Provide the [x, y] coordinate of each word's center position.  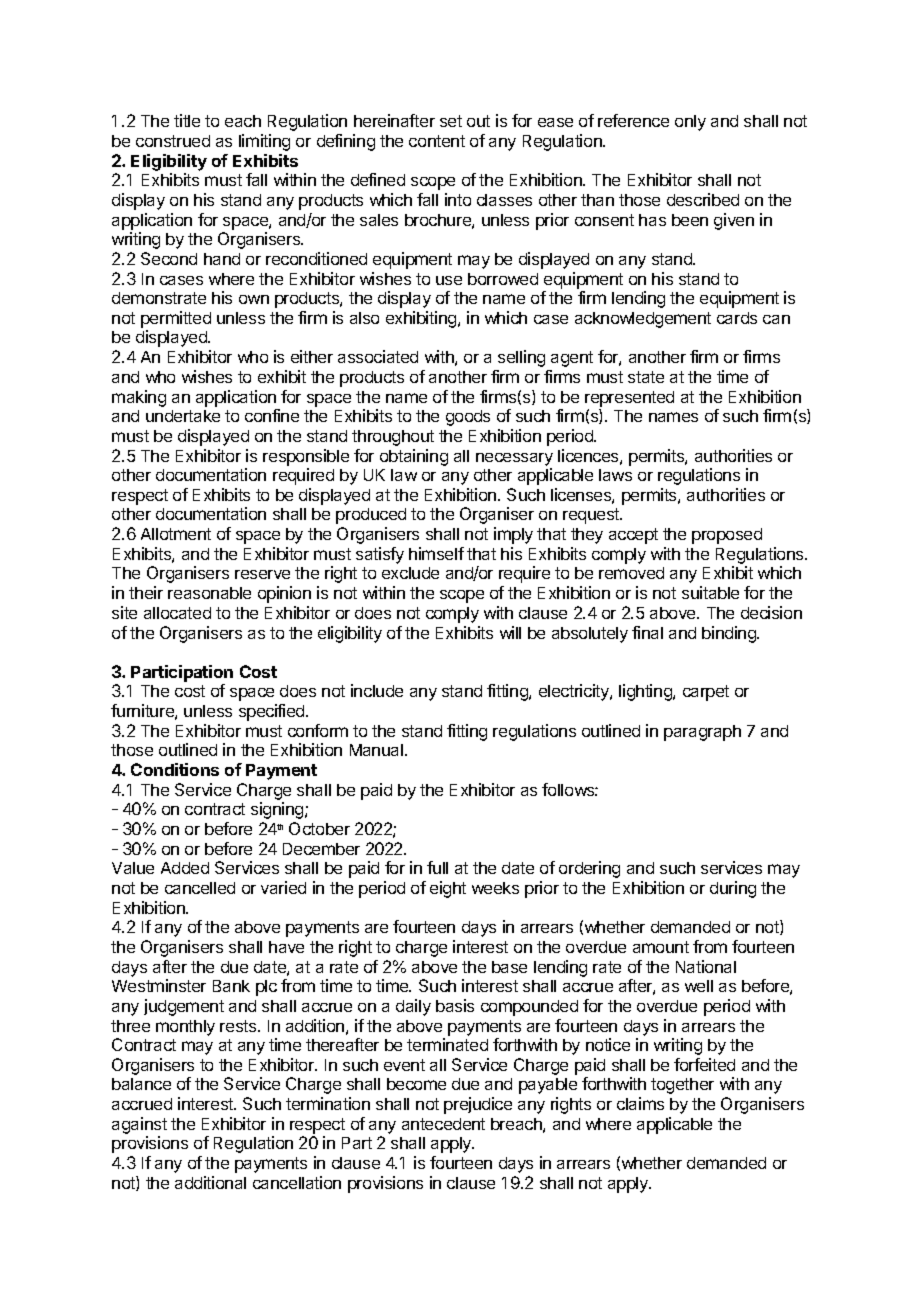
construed [173, 141]
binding [730, 634]
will [510, 632]
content [437, 141]
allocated [177, 613]
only [690, 123]
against [139, 1127]
